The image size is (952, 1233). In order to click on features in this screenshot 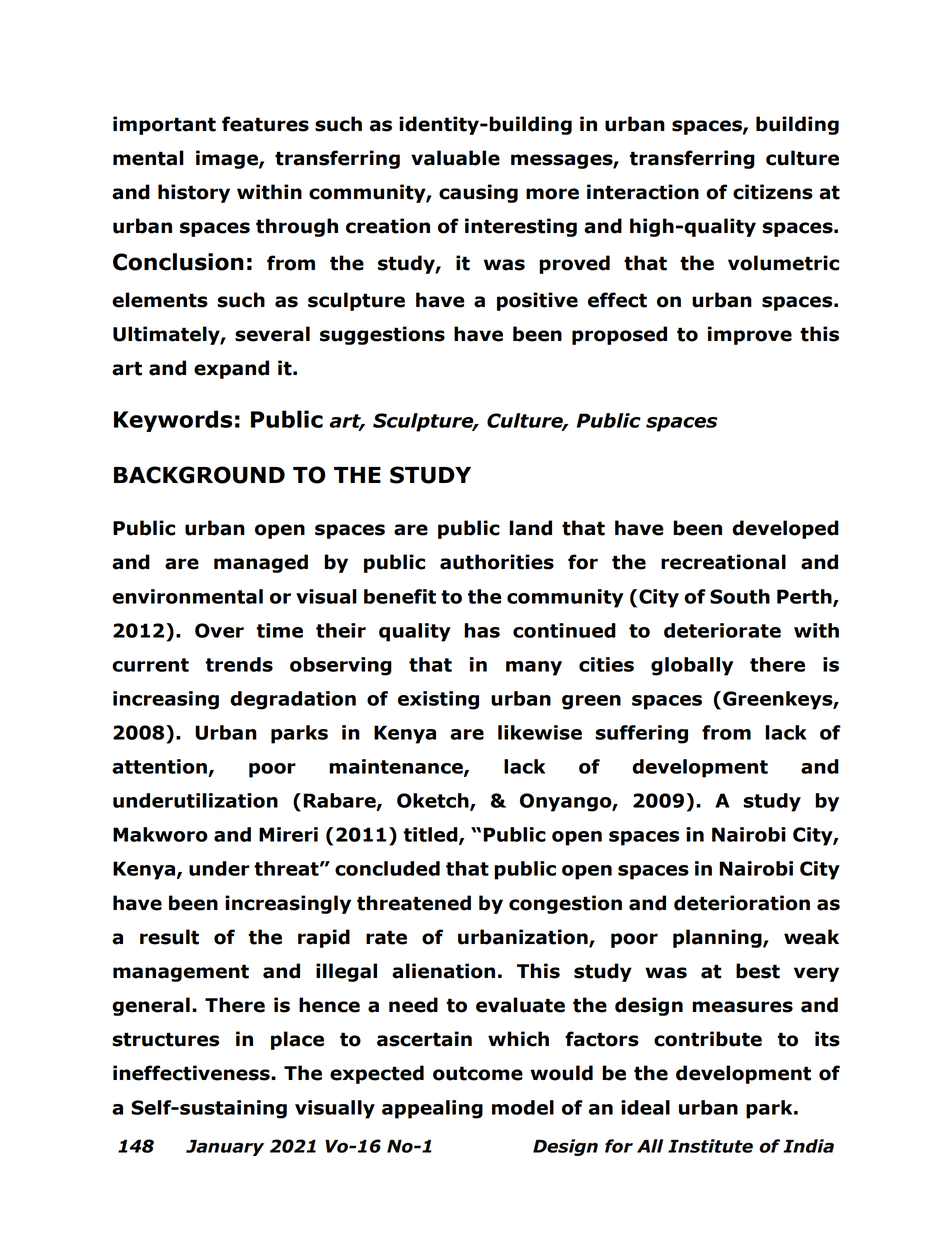, I will do `click(265, 124)`.
